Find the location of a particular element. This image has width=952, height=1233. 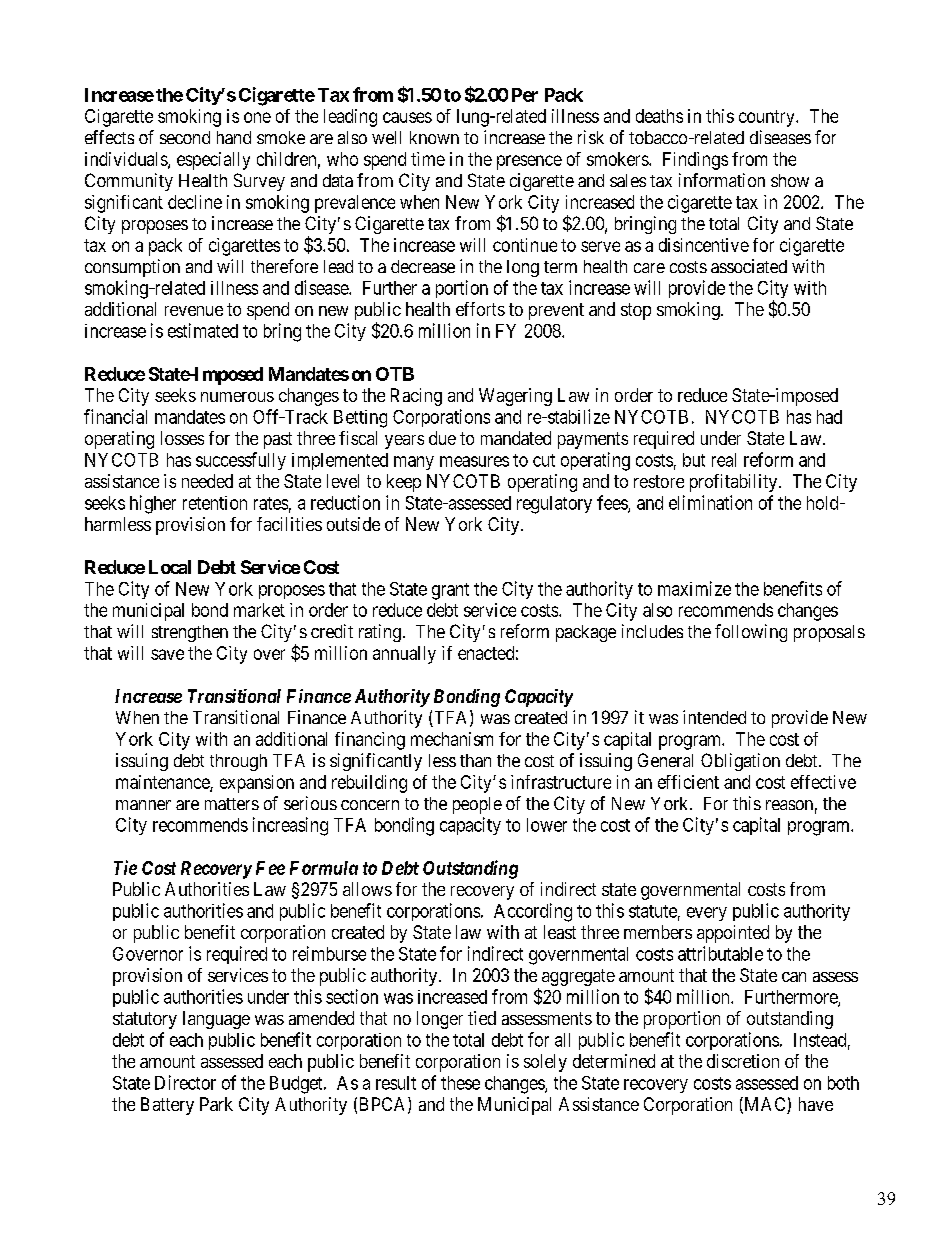

than is located at coordinates (475, 760).
